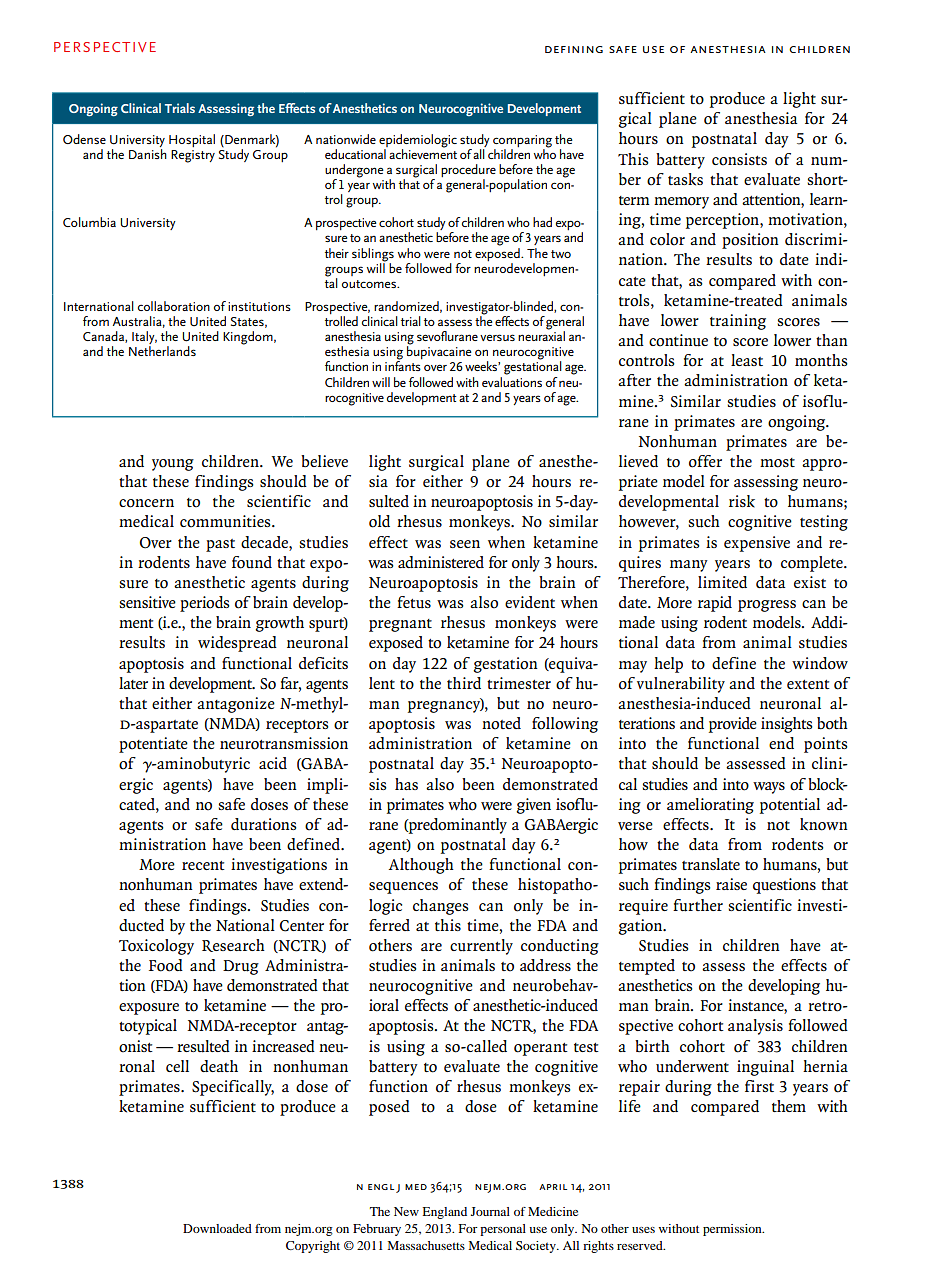 The height and width of the page is (1270, 952). Describe the element at coordinates (203, 865) in the page. I see `recent` at that location.
